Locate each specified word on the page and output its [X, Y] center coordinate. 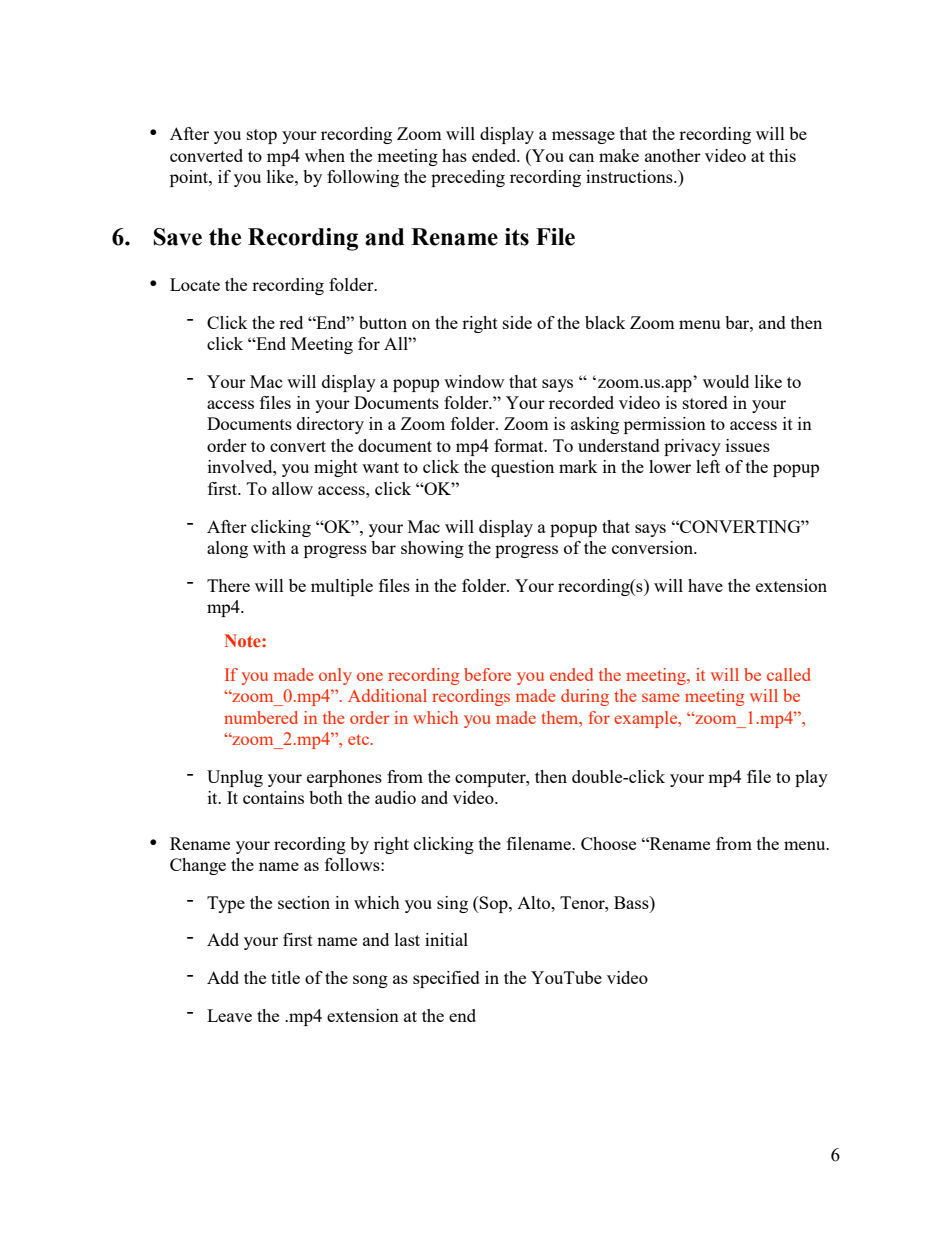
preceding [468, 178]
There [228, 585]
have [705, 585]
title [285, 977]
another [673, 155]
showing [432, 549]
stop [262, 136]
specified [446, 979]
